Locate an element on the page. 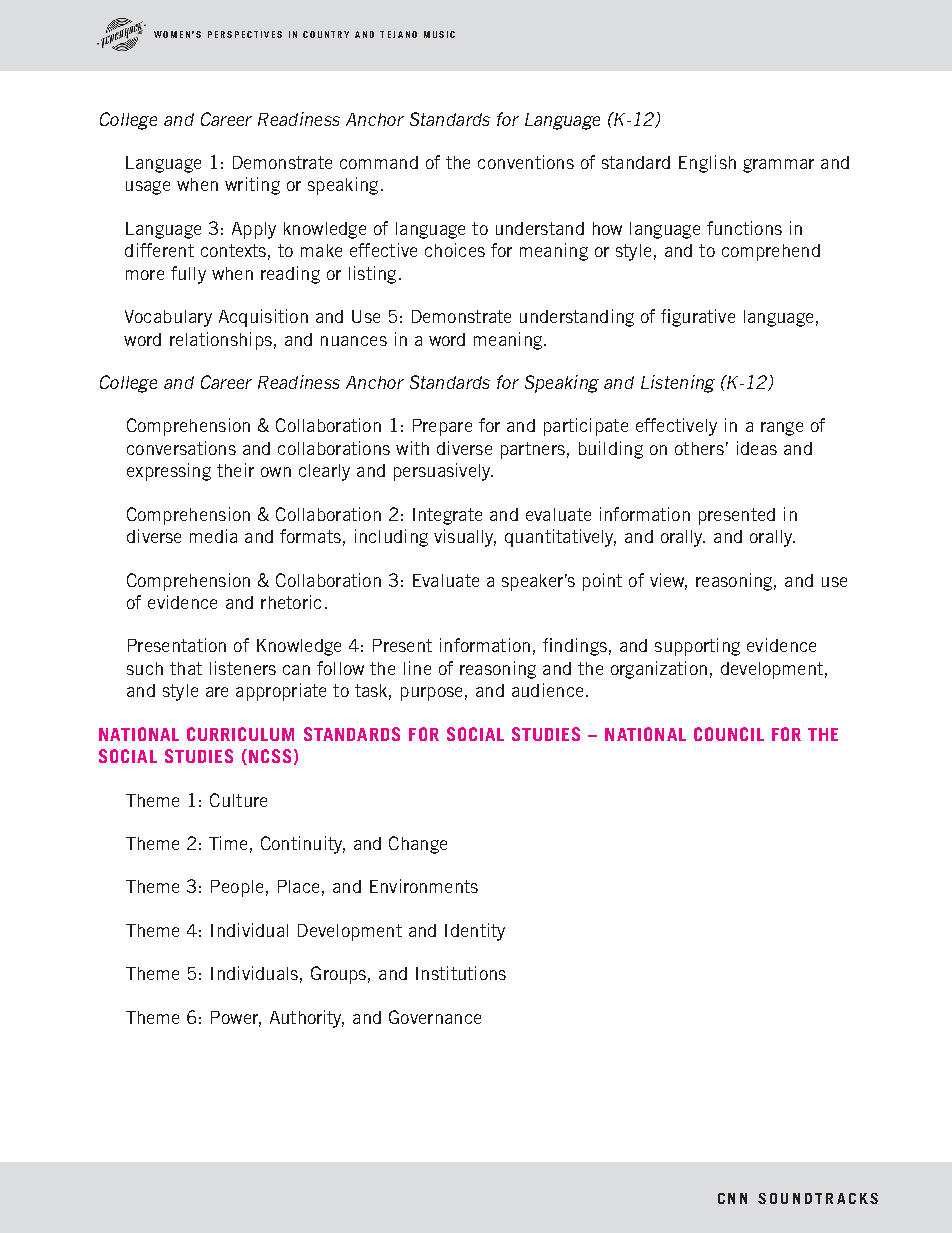 This image has height=1233, width=952. MUSIC is located at coordinates (439, 34).
